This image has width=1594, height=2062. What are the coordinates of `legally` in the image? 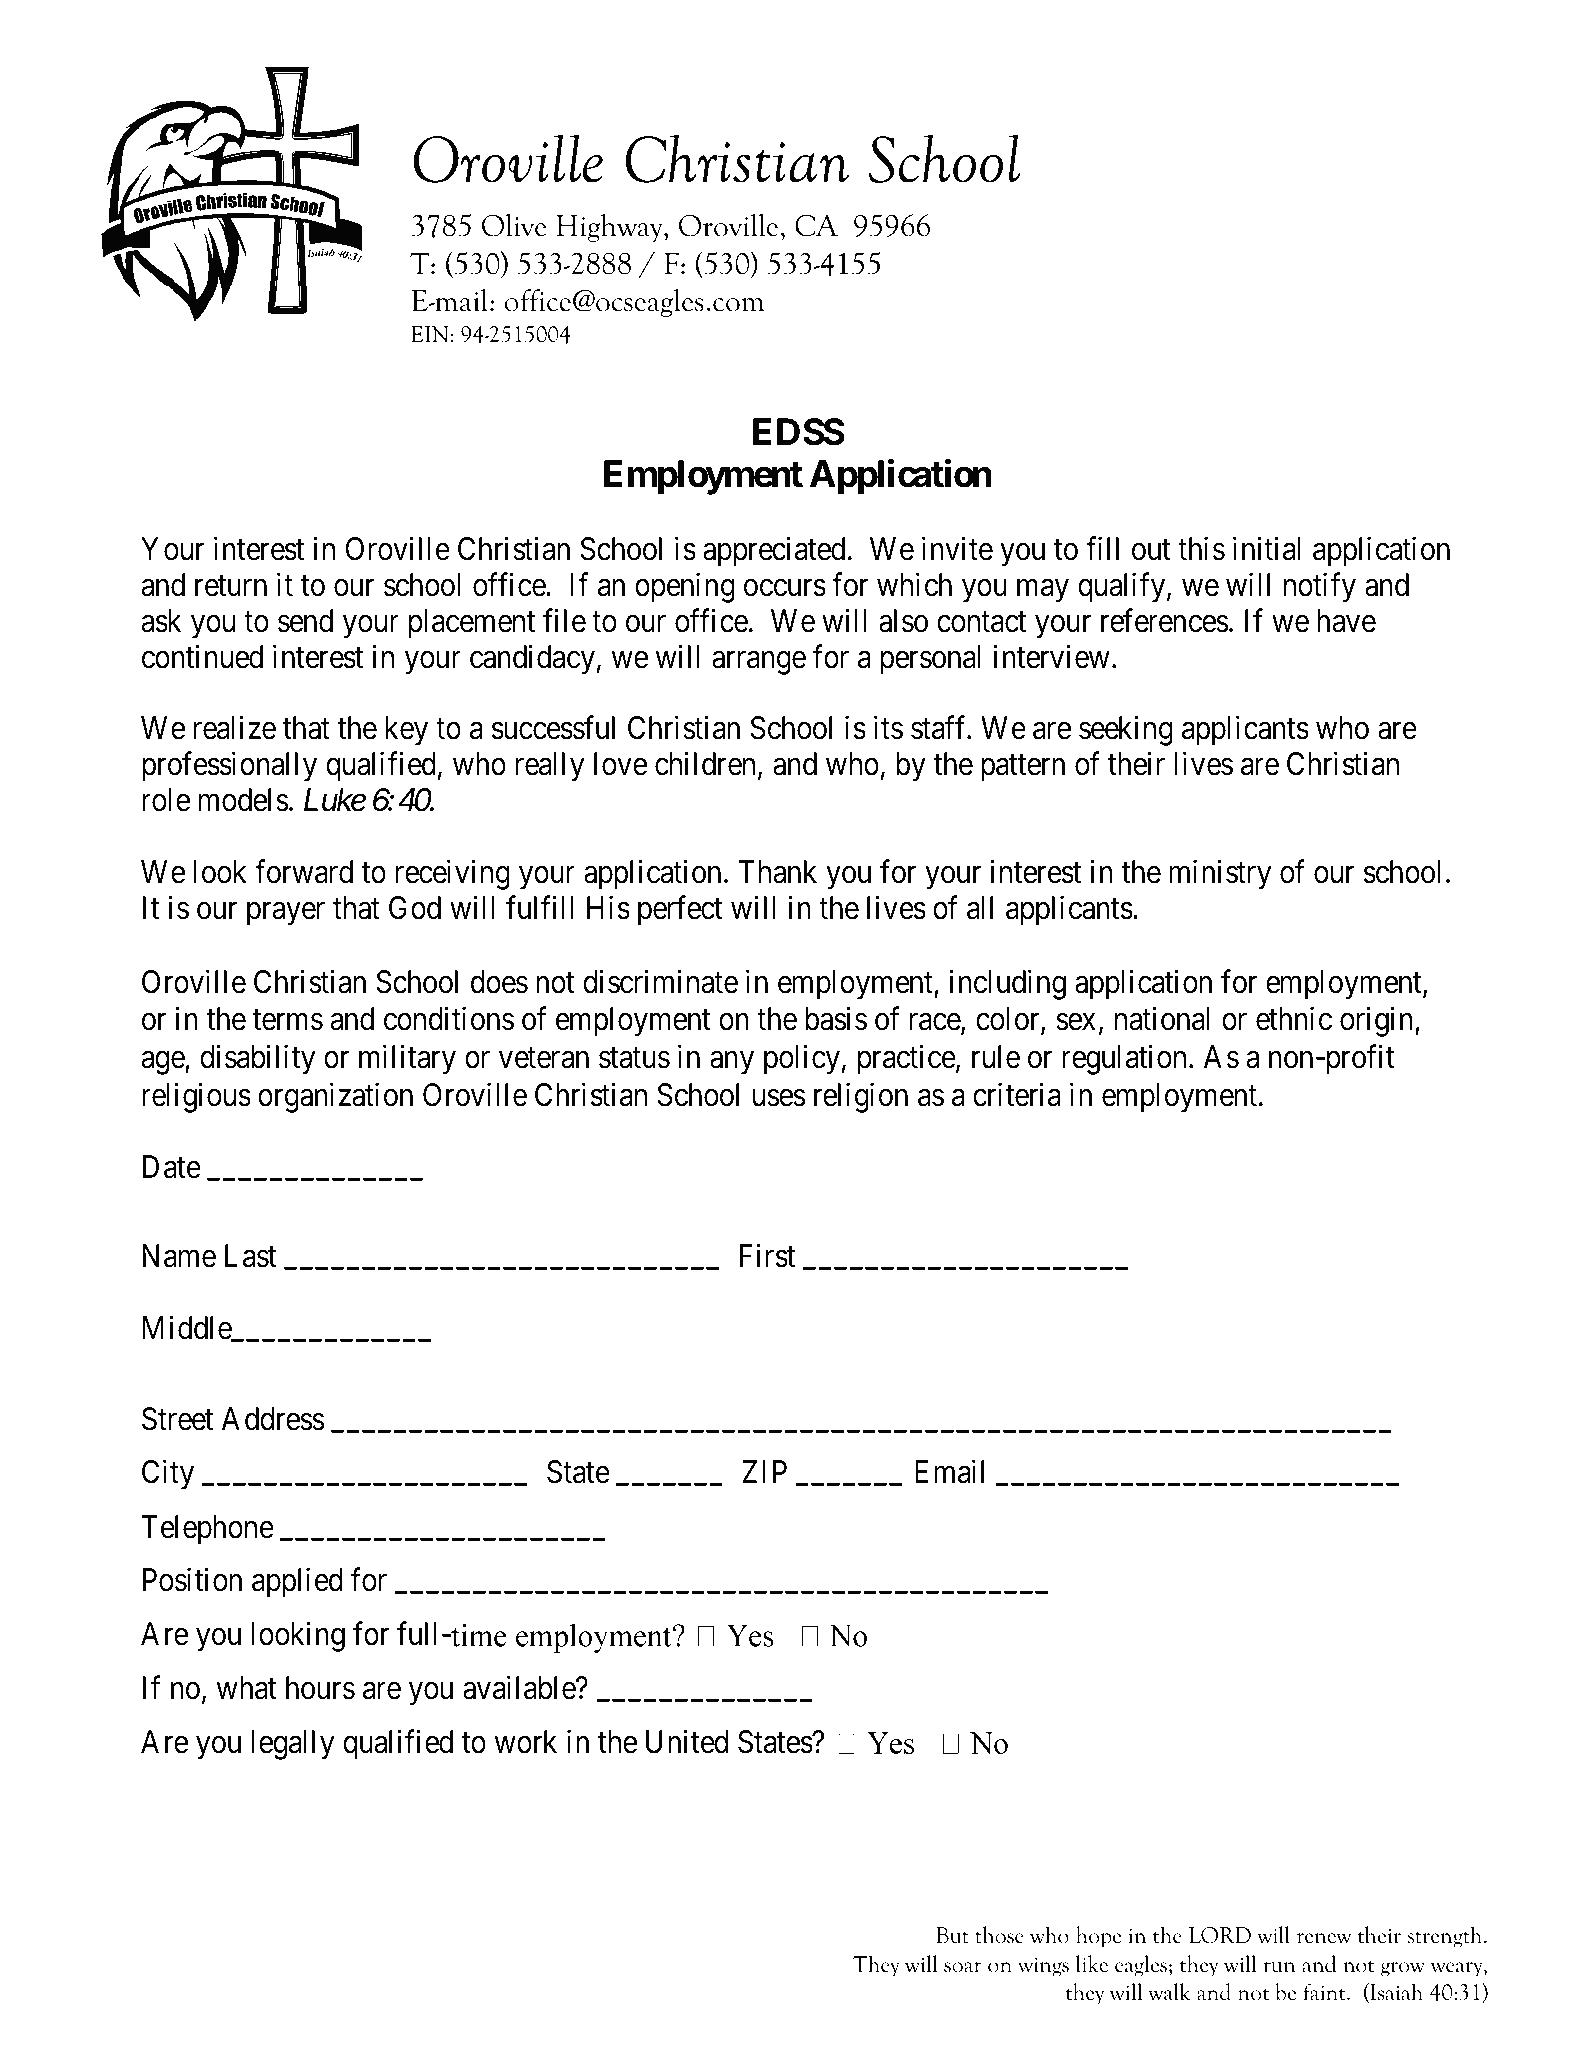 It's located at (292, 1745).
